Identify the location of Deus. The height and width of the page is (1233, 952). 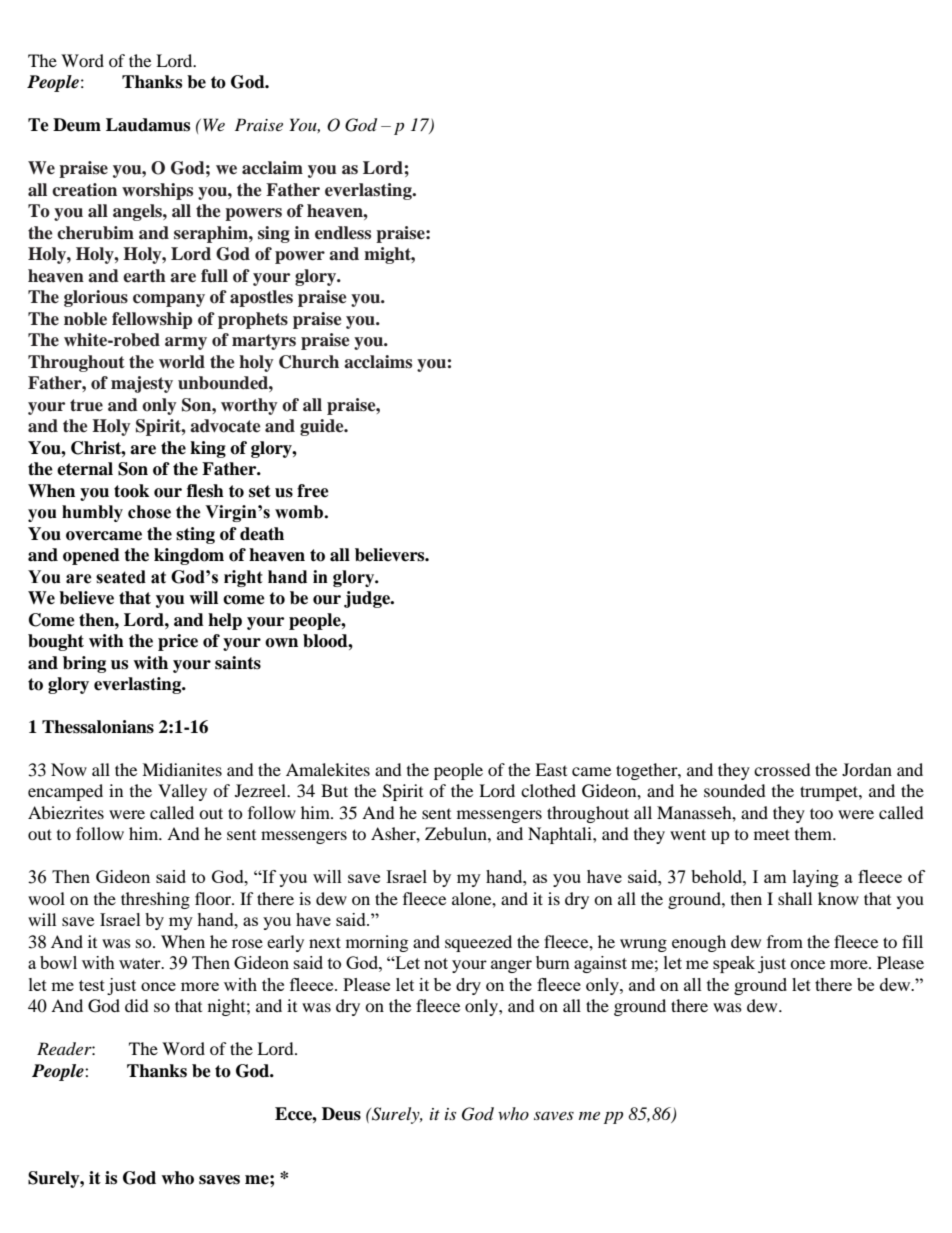
(341, 1114).
